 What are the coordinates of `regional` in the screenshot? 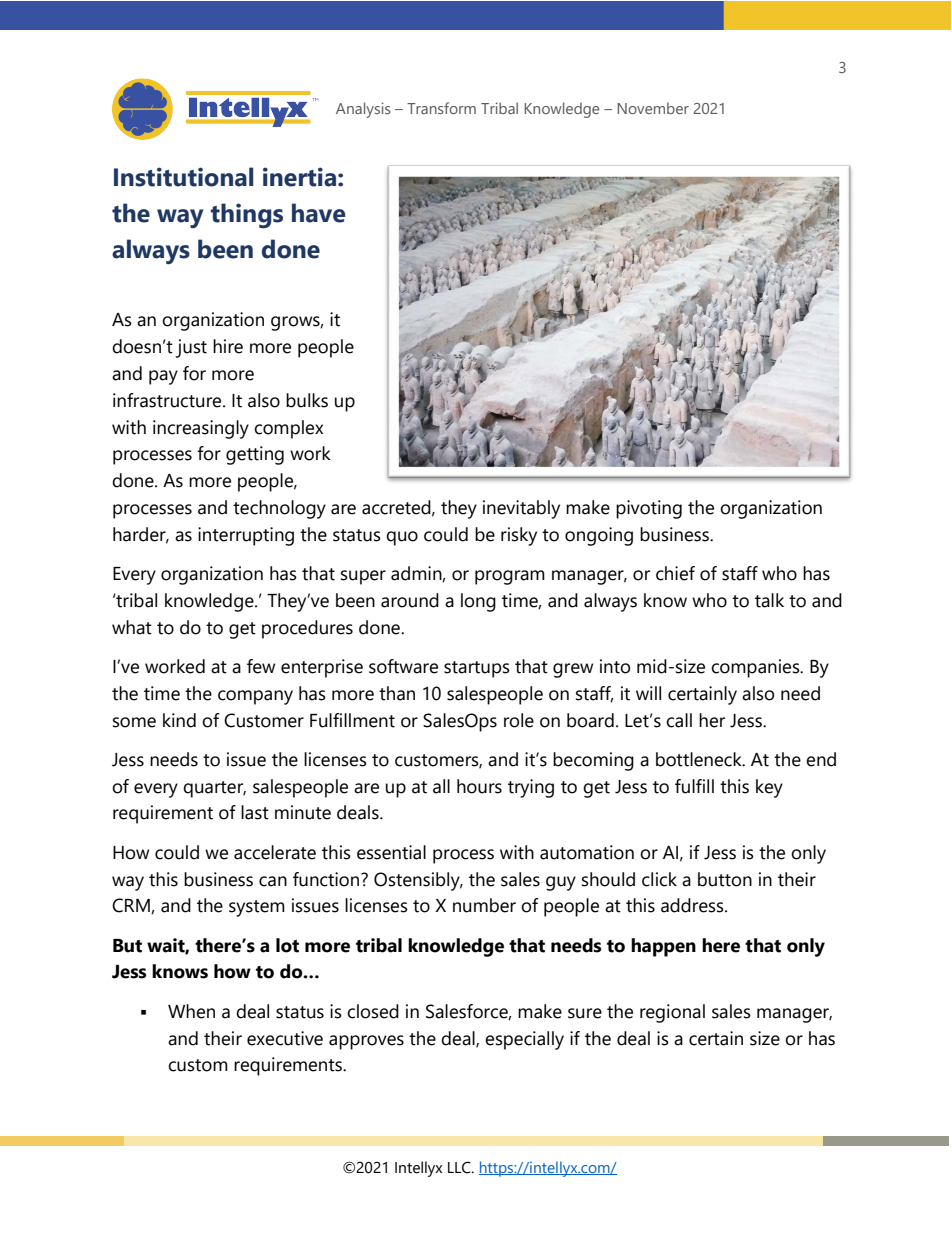 It's located at (672, 1013).
